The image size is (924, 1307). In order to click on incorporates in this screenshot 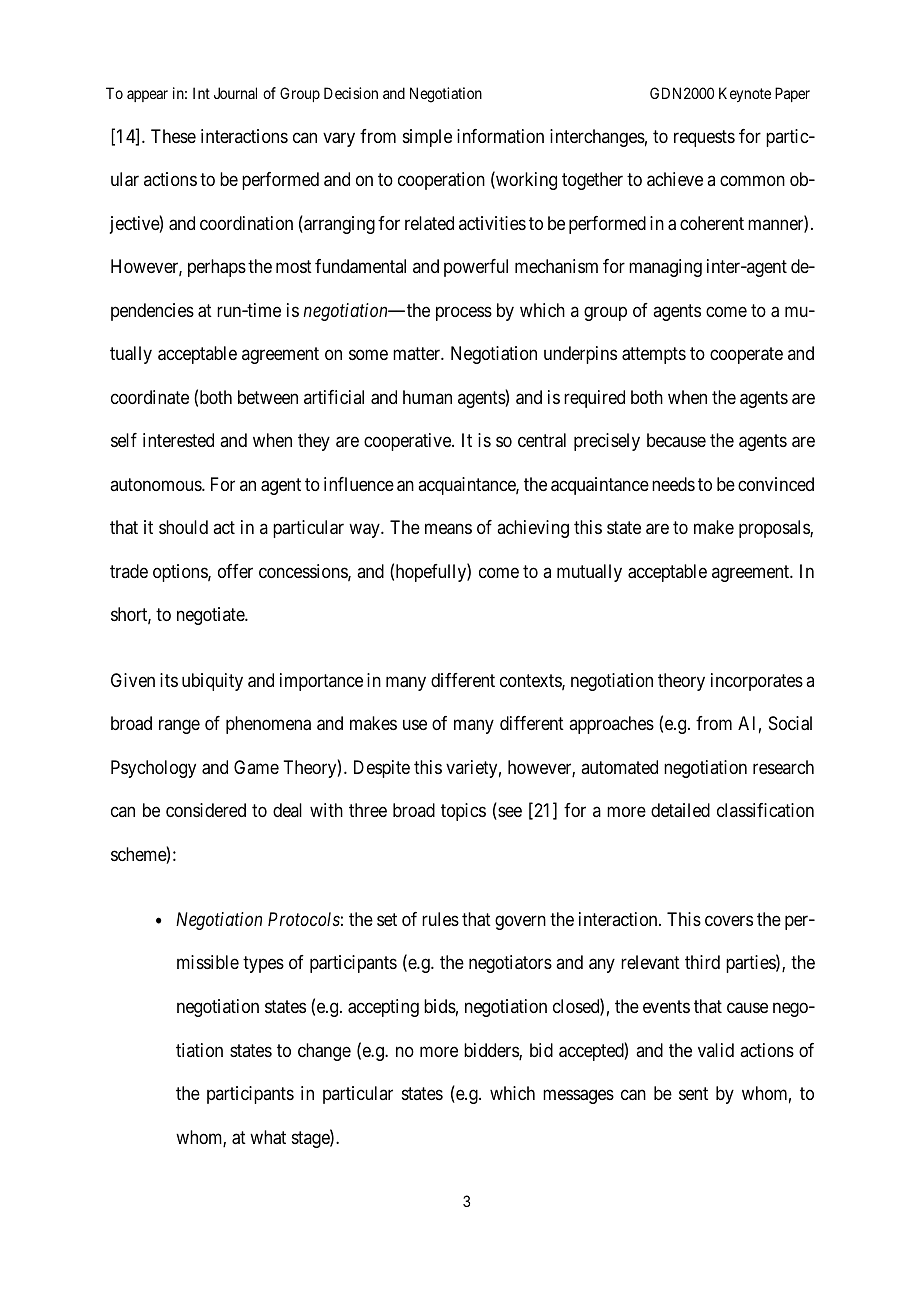, I will do `click(757, 682)`.
